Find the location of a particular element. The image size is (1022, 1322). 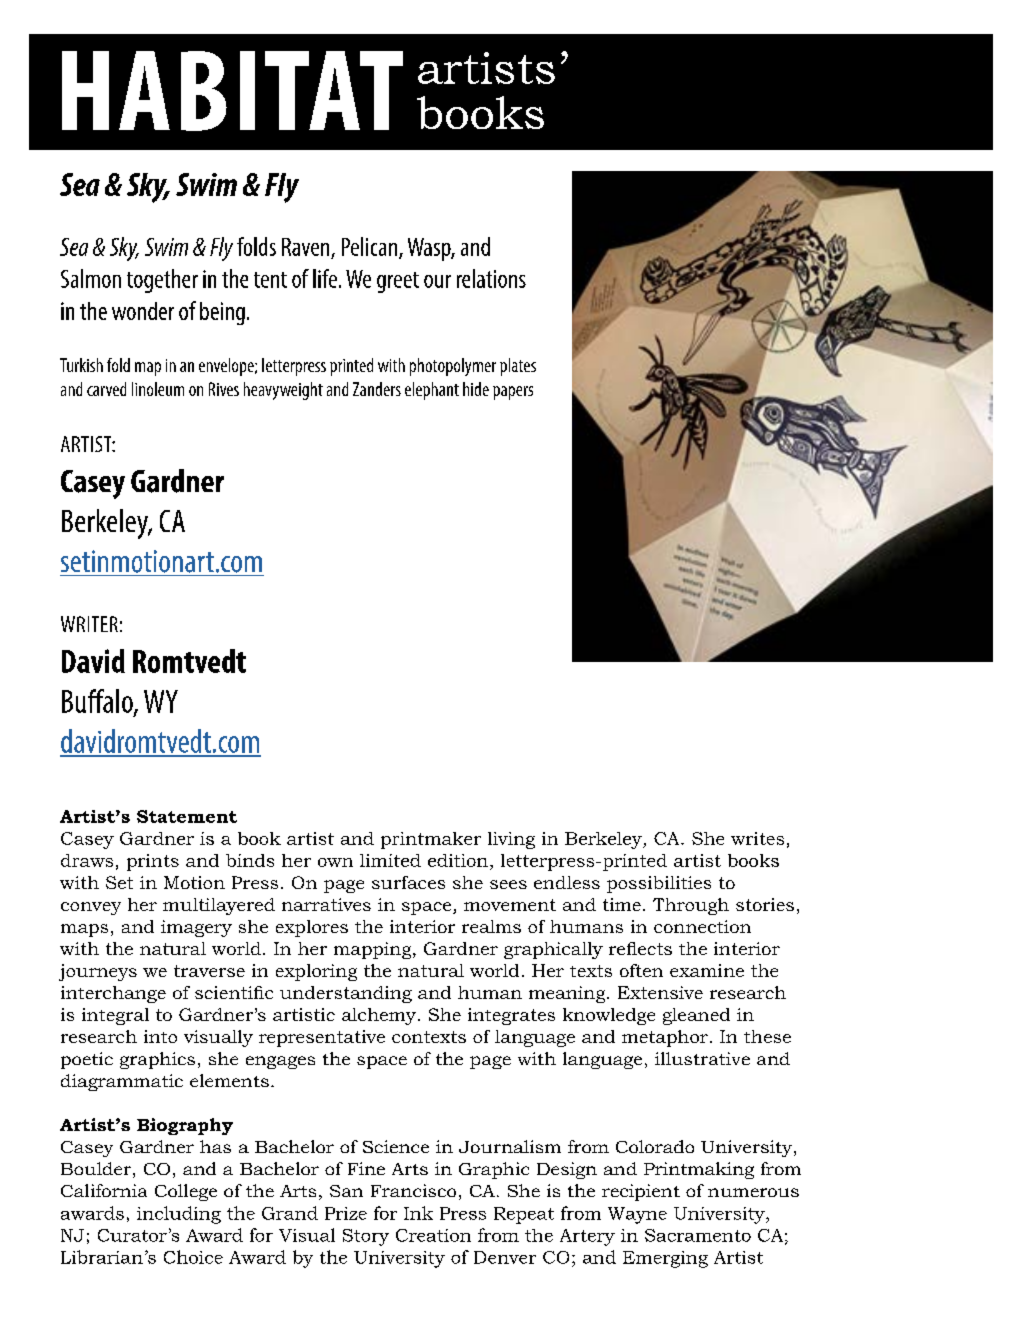

Ink is located at coordinates (418, 1213).
